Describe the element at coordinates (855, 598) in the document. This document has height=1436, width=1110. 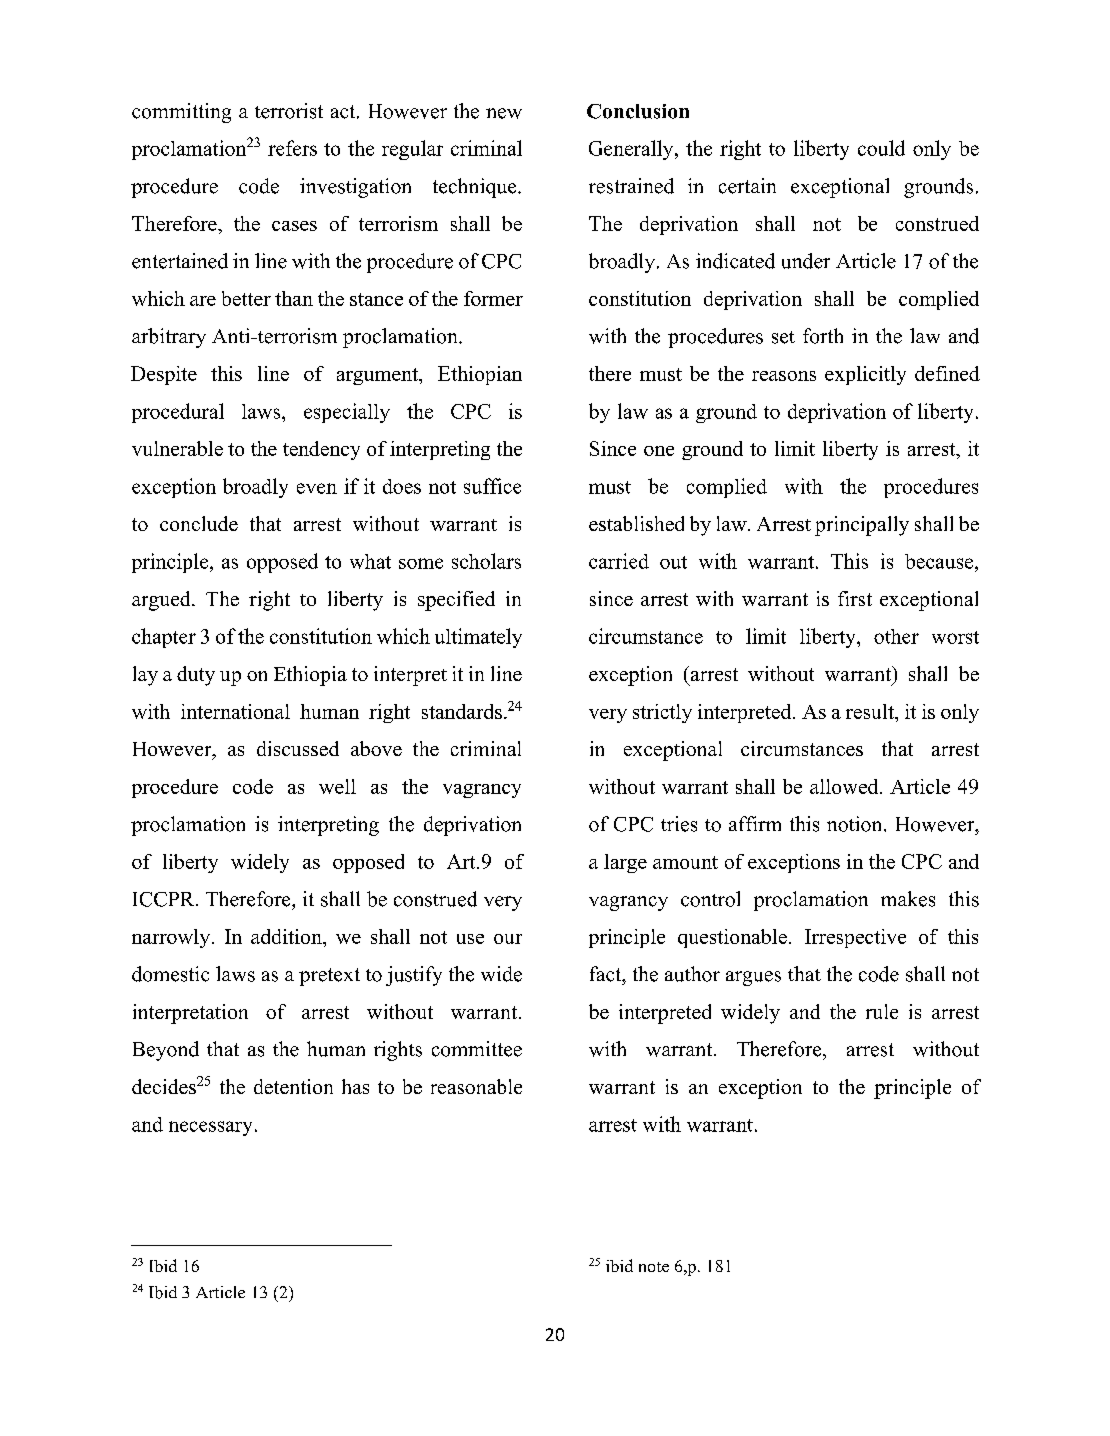
I see `first` at that location.
